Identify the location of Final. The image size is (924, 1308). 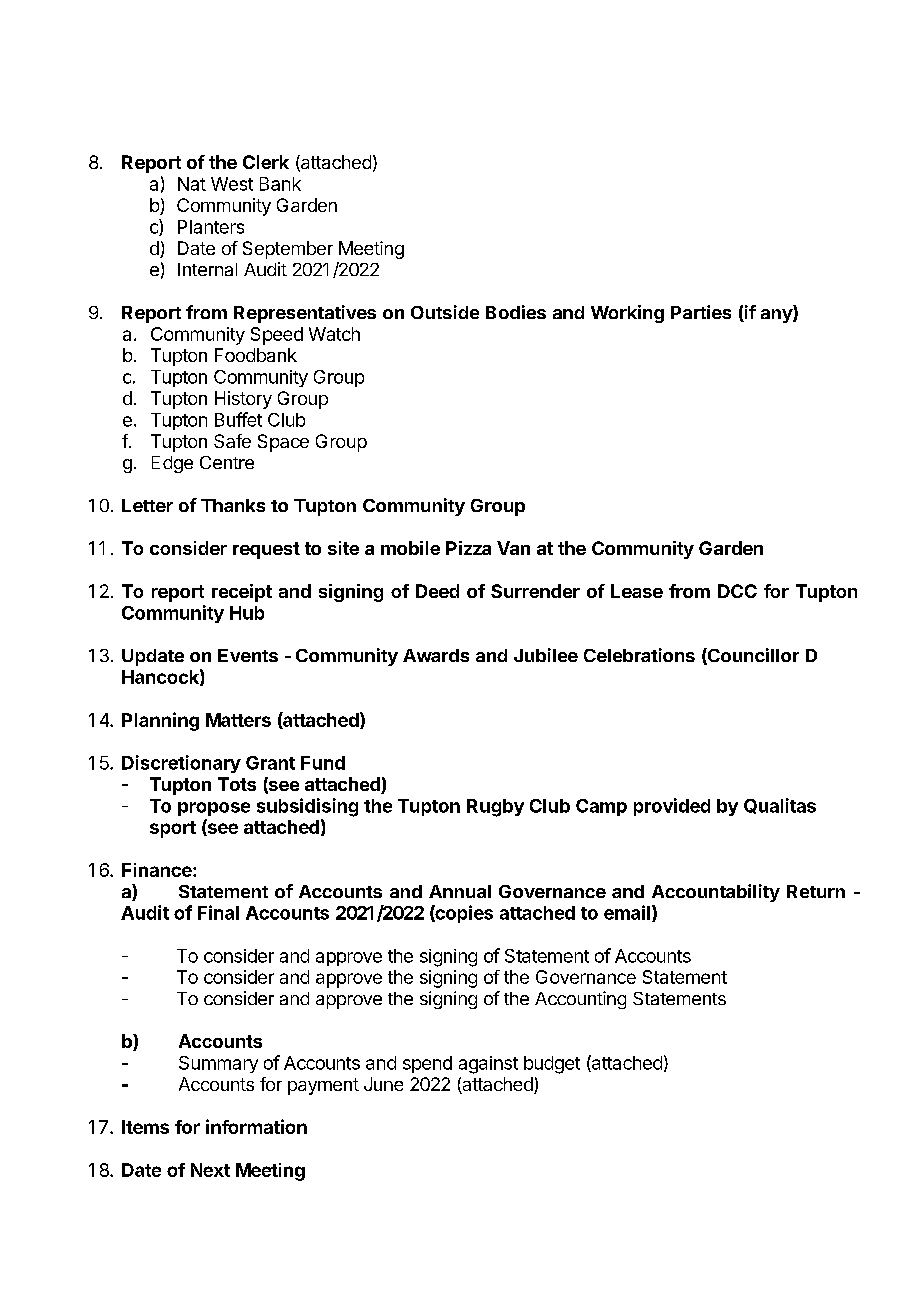
(218, 912).
